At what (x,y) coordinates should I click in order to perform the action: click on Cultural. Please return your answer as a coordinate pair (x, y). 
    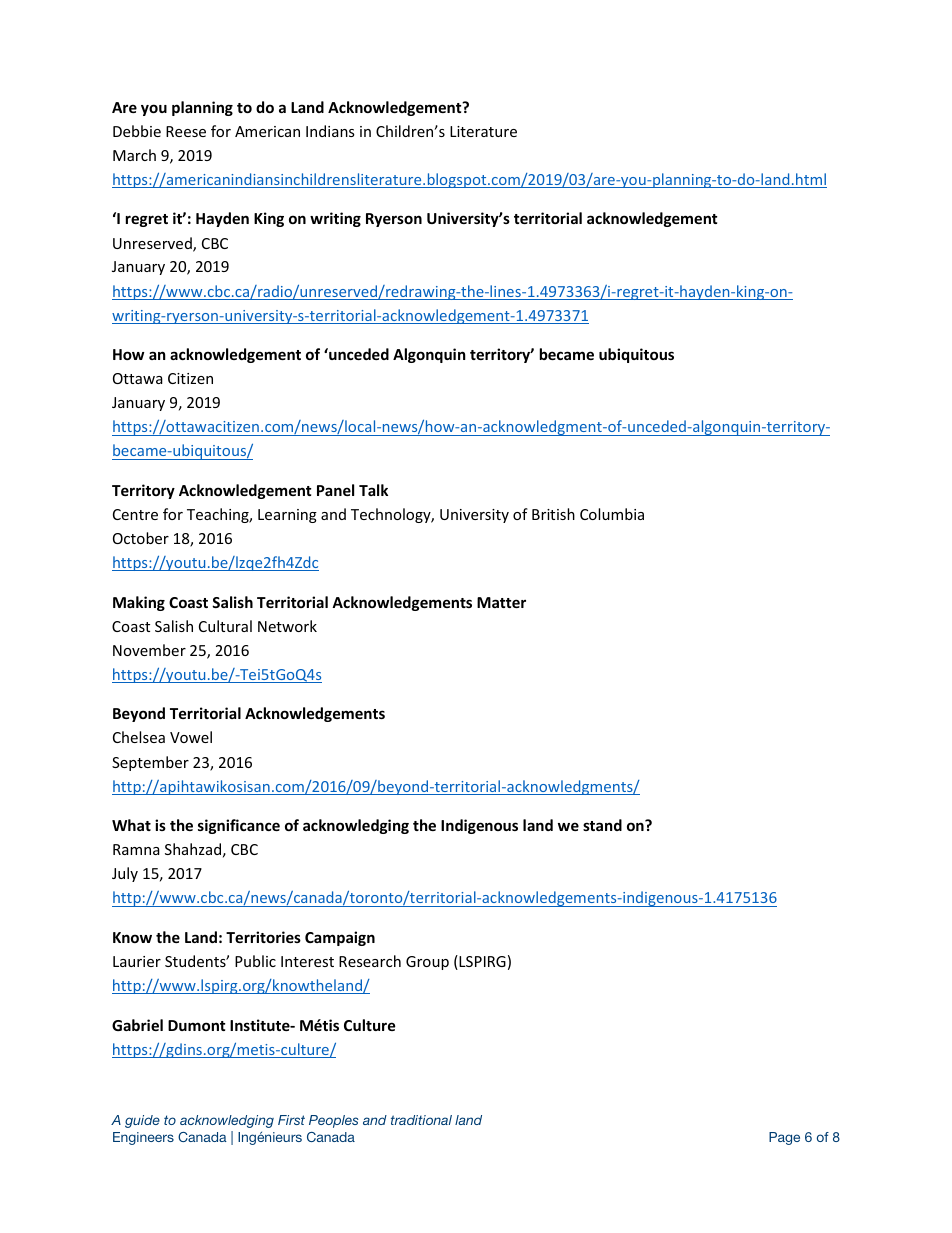
    Looking at the image, I should click on (225, 626).
